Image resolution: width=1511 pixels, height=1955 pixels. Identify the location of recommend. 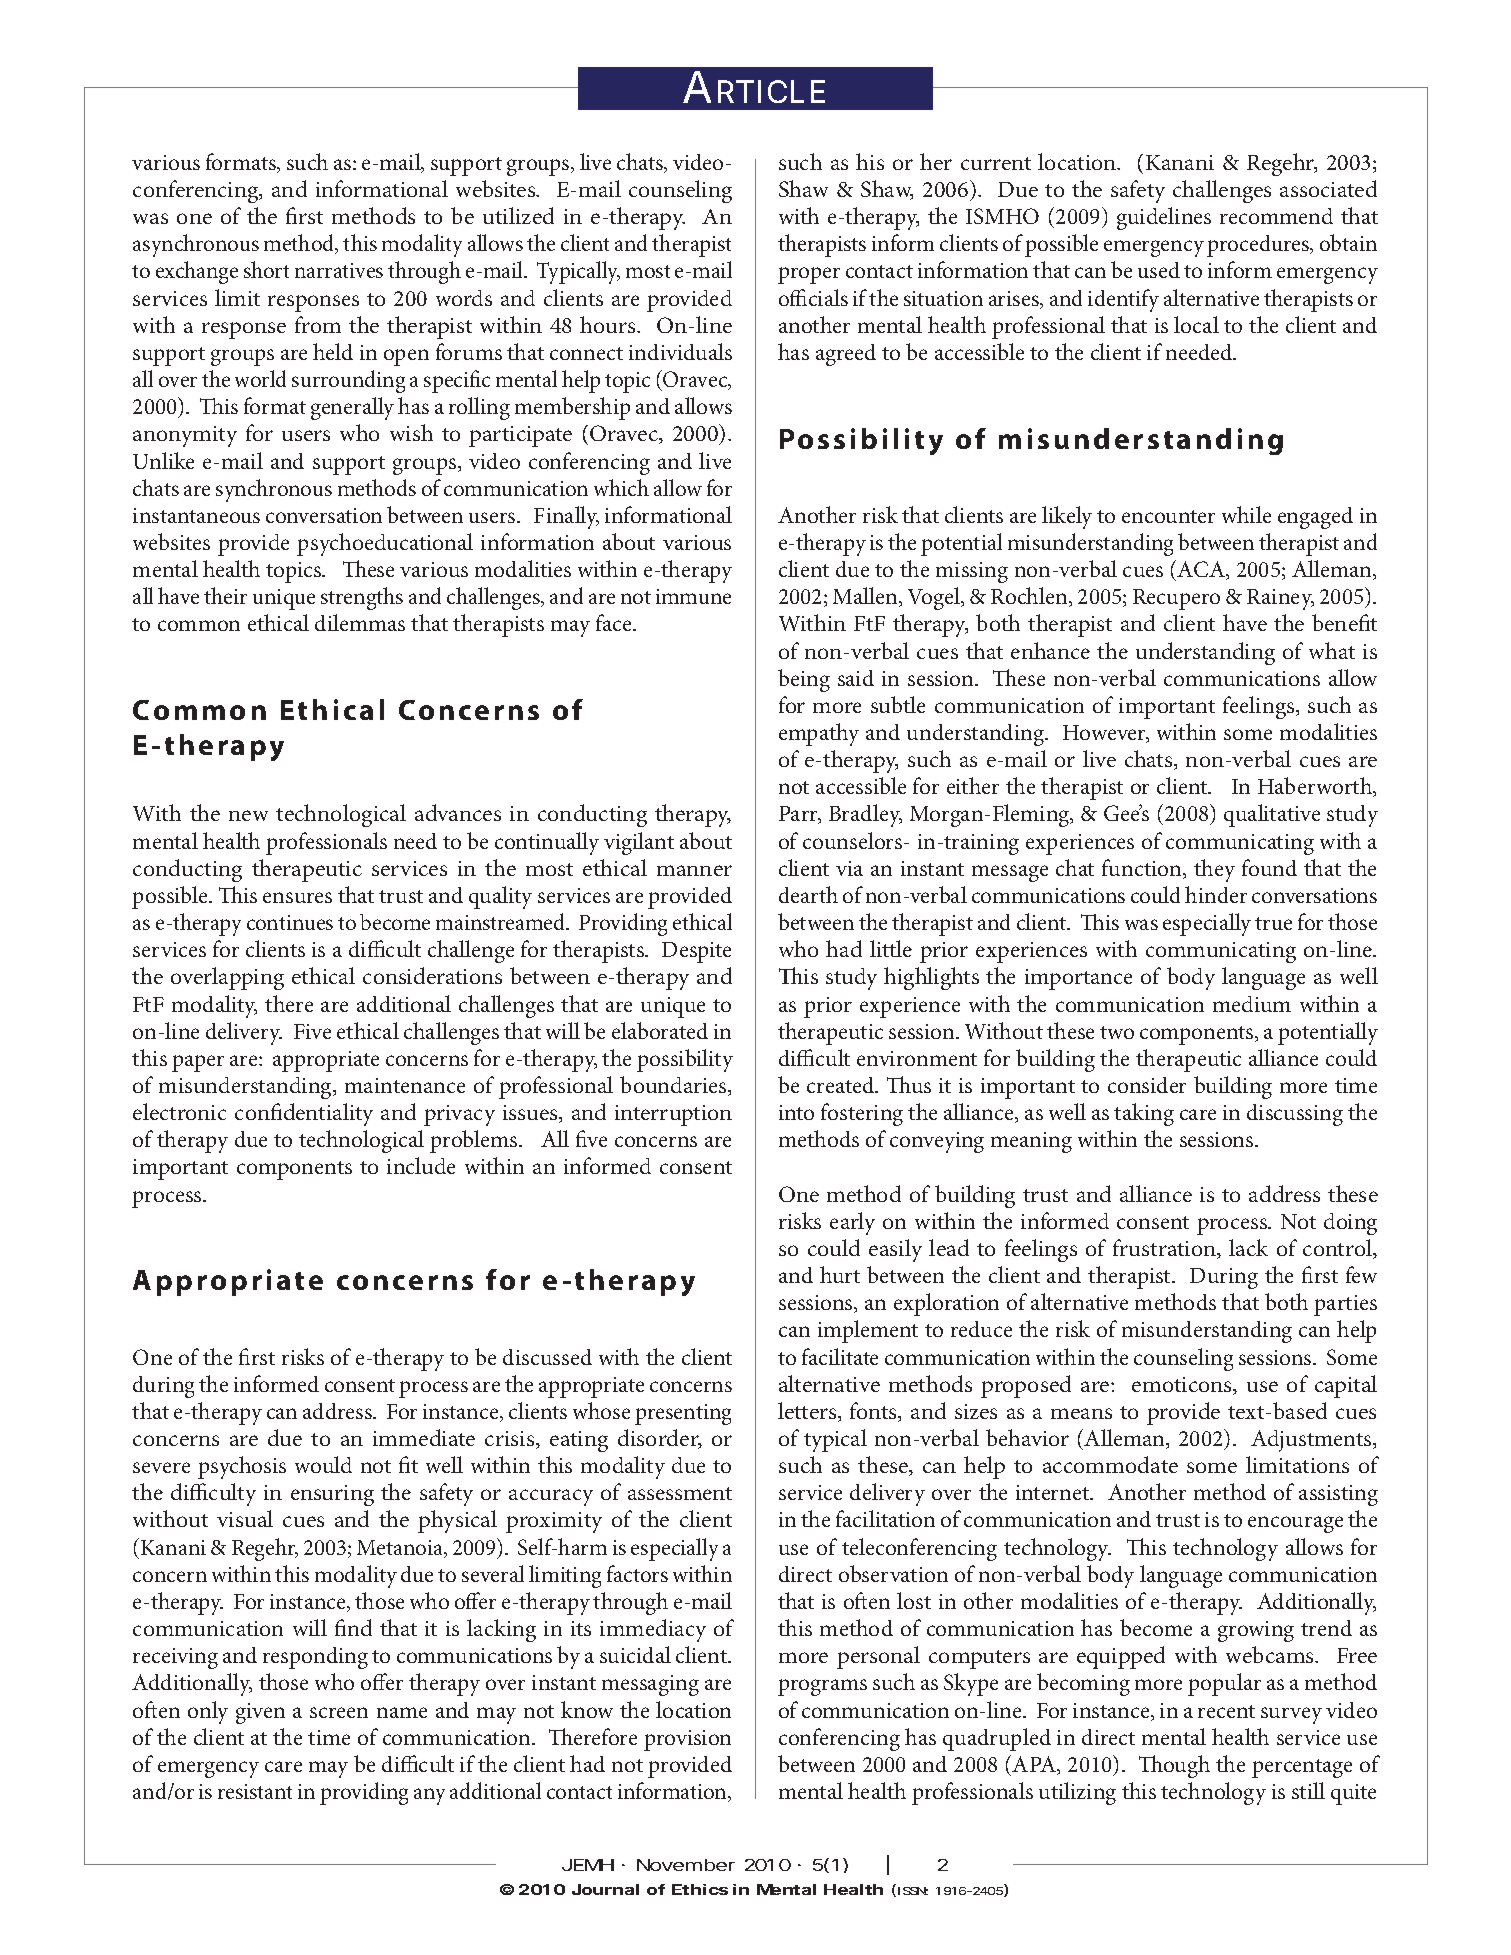
(1276, 216).
